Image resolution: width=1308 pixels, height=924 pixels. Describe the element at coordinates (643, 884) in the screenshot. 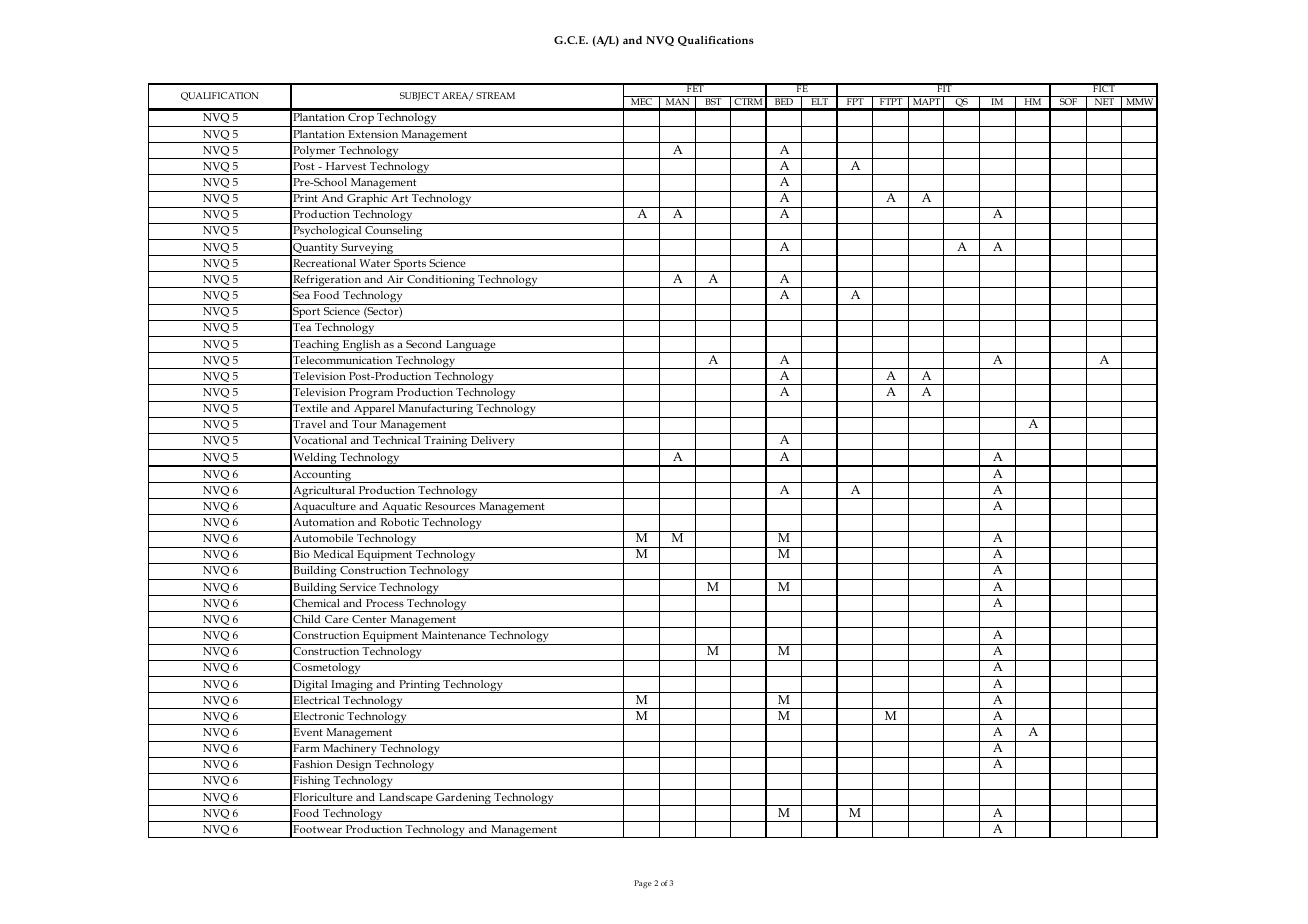

I see `Page` at that location.
